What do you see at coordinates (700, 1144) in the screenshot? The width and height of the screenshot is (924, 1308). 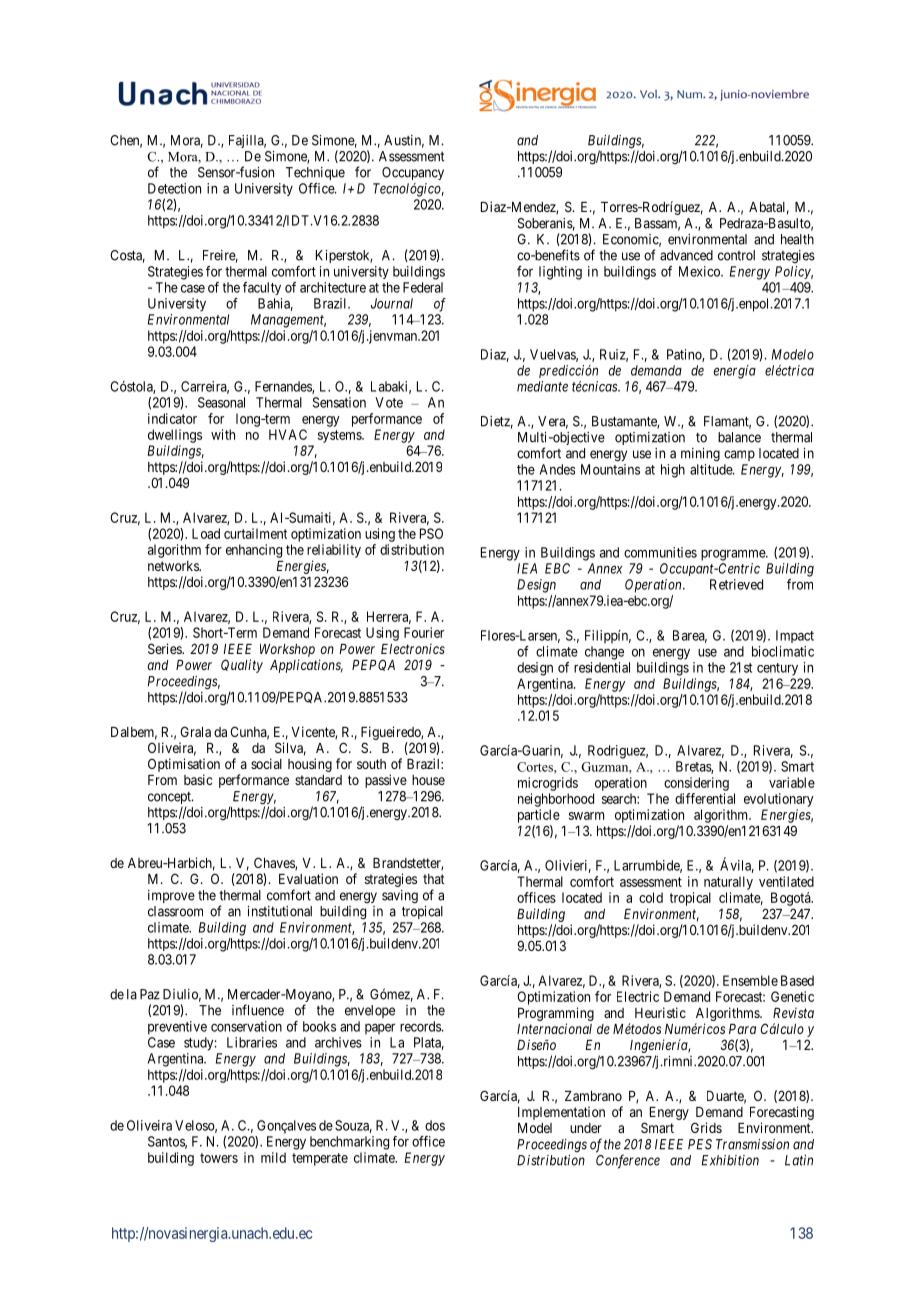 I see `PES` at bounding box center [700, 1144].
